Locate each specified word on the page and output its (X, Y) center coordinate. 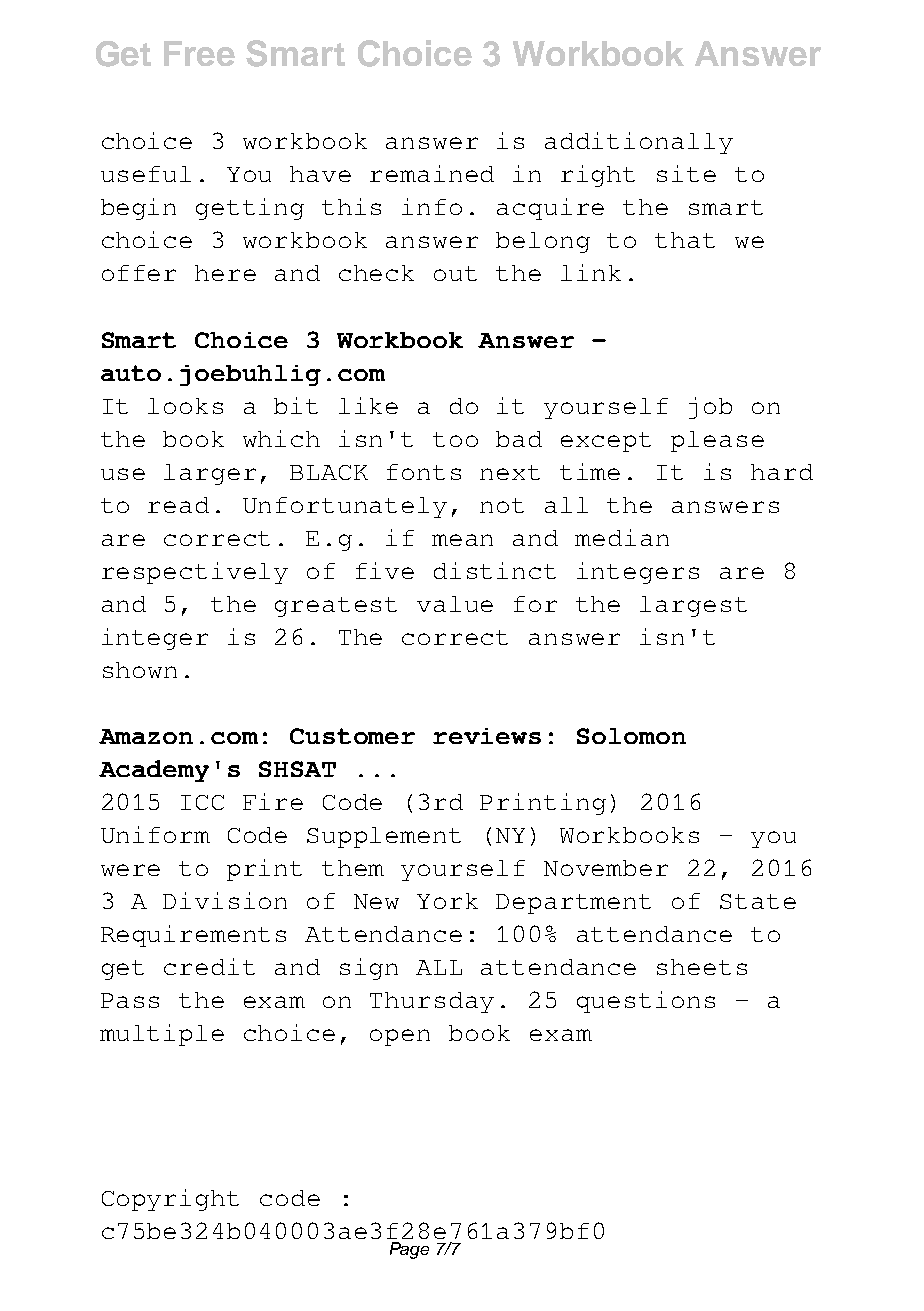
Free (199, 53)
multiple (162, 1035)
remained (432, 173)
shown (140, 670)
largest (693, 606)
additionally (639, 143)
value (455, 604)
